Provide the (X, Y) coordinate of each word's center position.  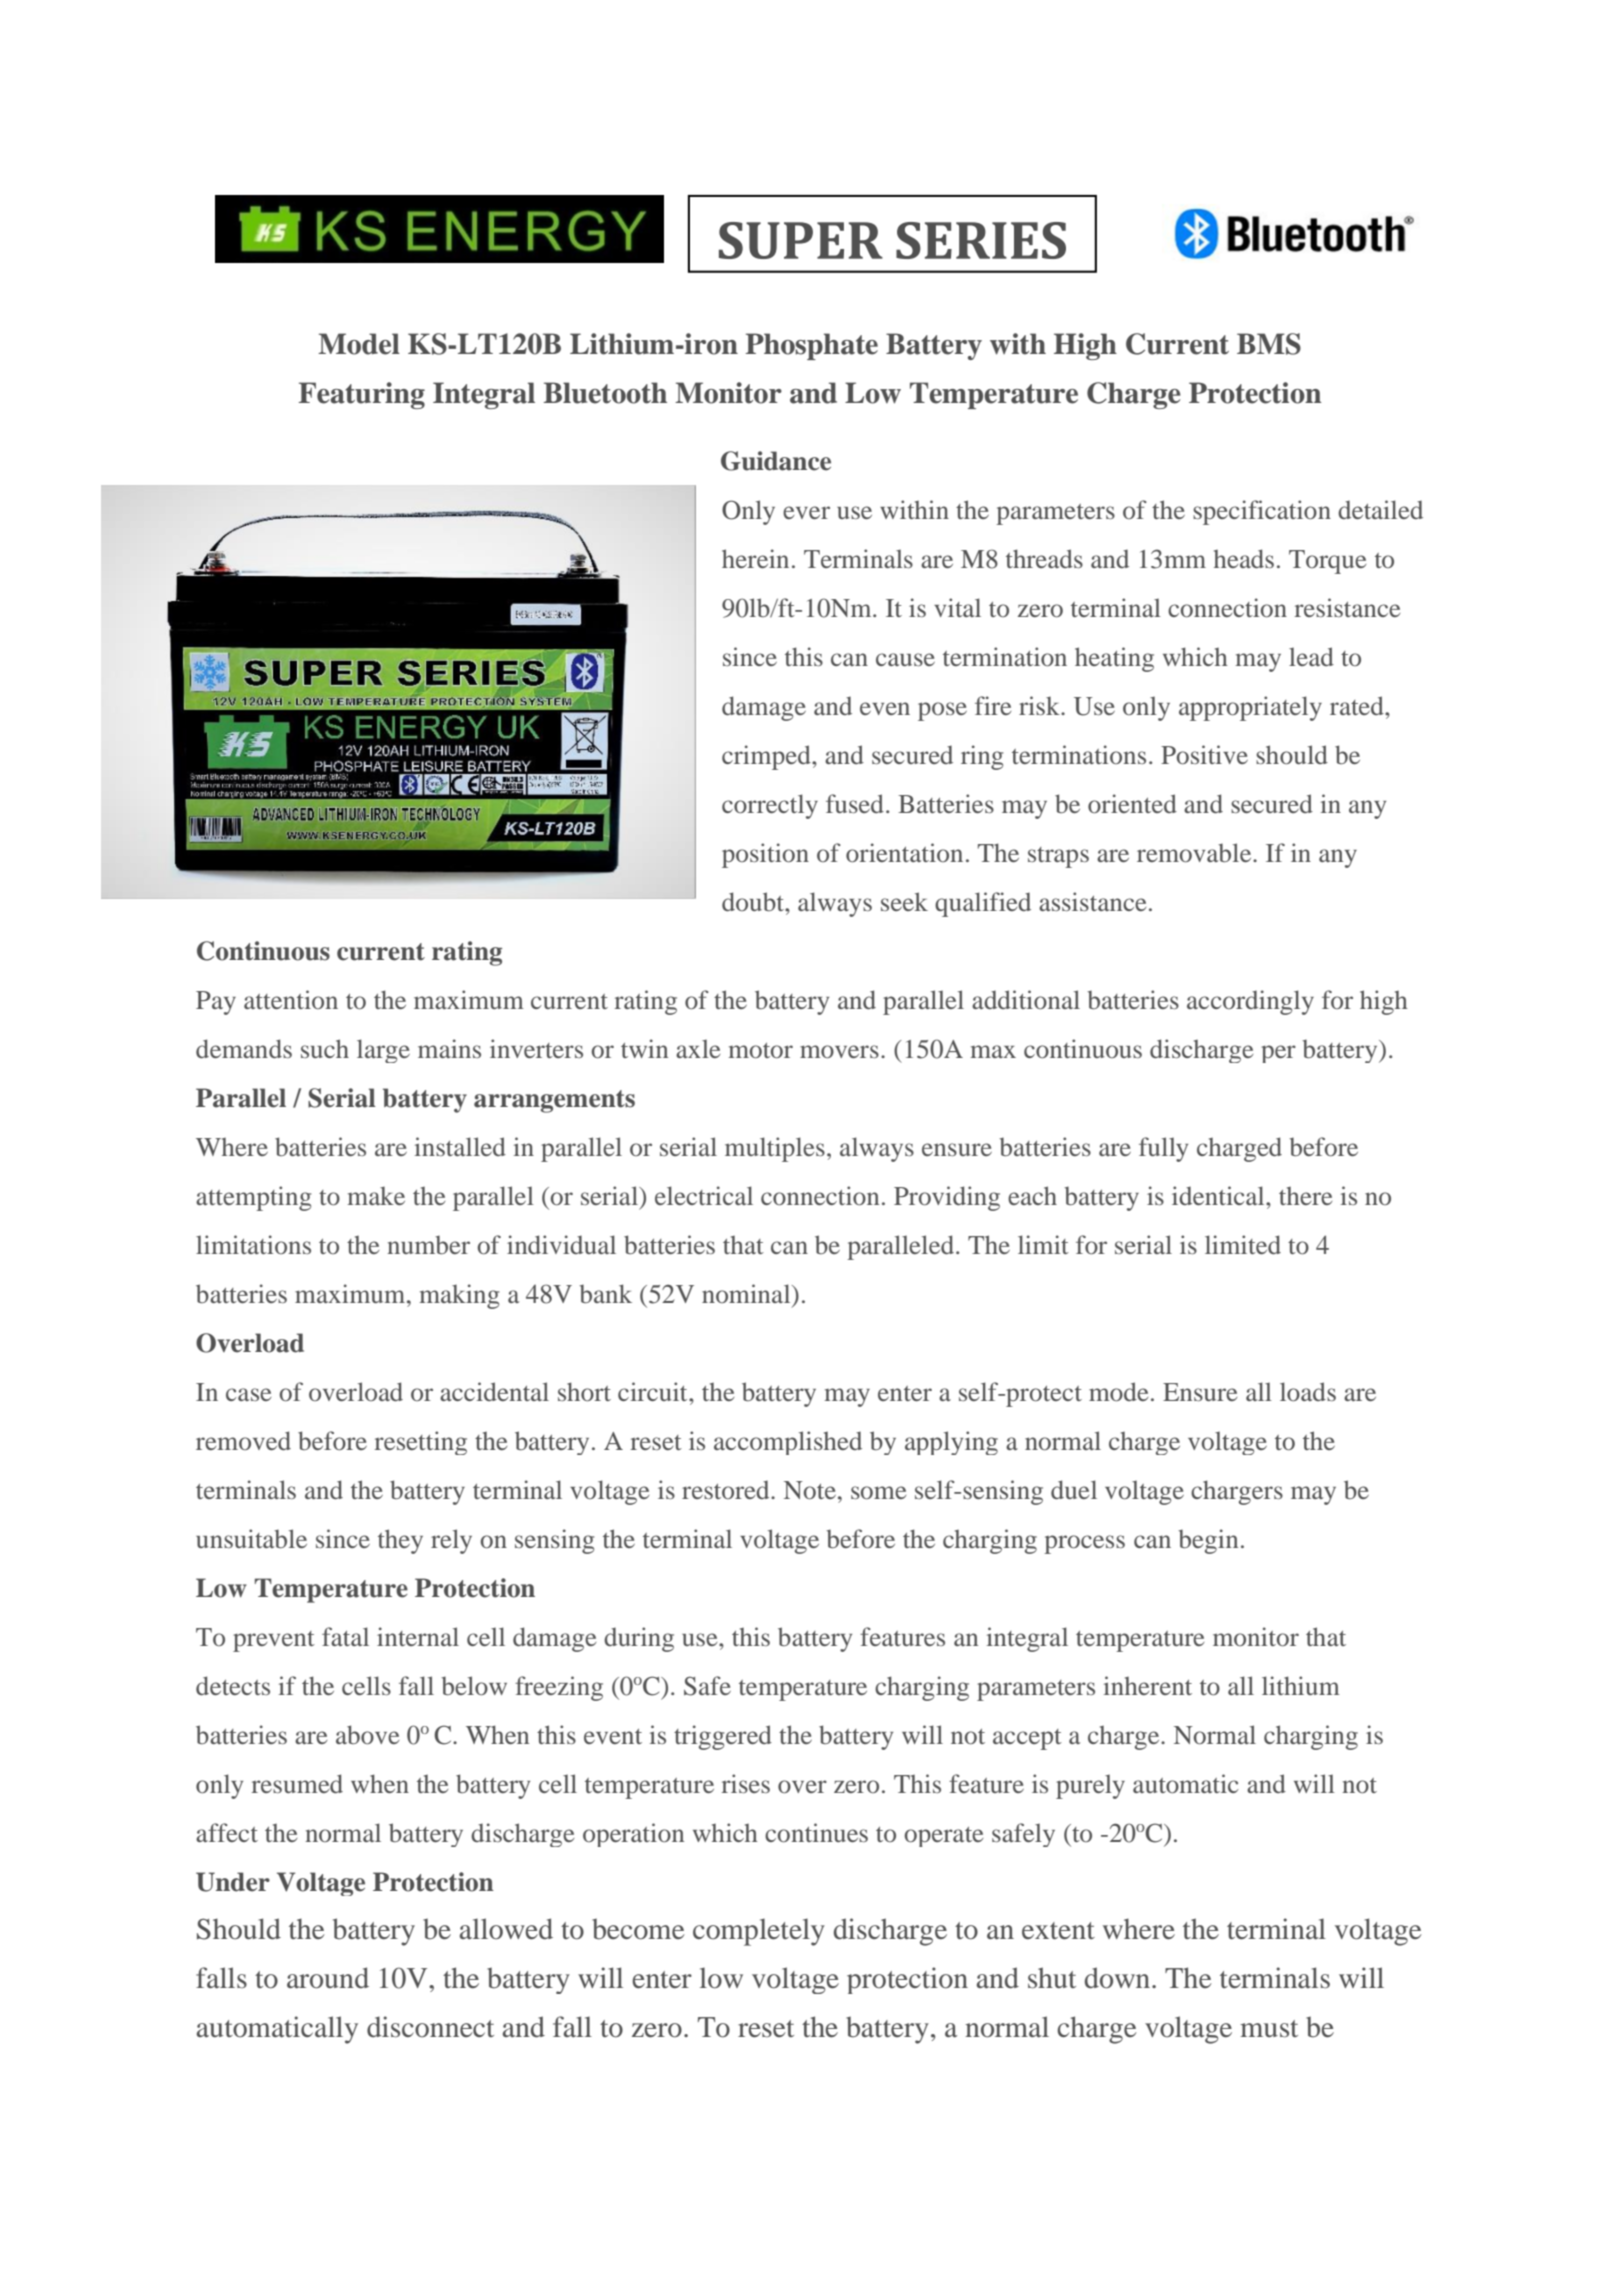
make (376, 1196)
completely (759, 1932)
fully (1163, 1149)
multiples (775, 1149)
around (328, 1978)
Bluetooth (605, 393)
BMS (1269, 344)
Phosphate (812, 346)
